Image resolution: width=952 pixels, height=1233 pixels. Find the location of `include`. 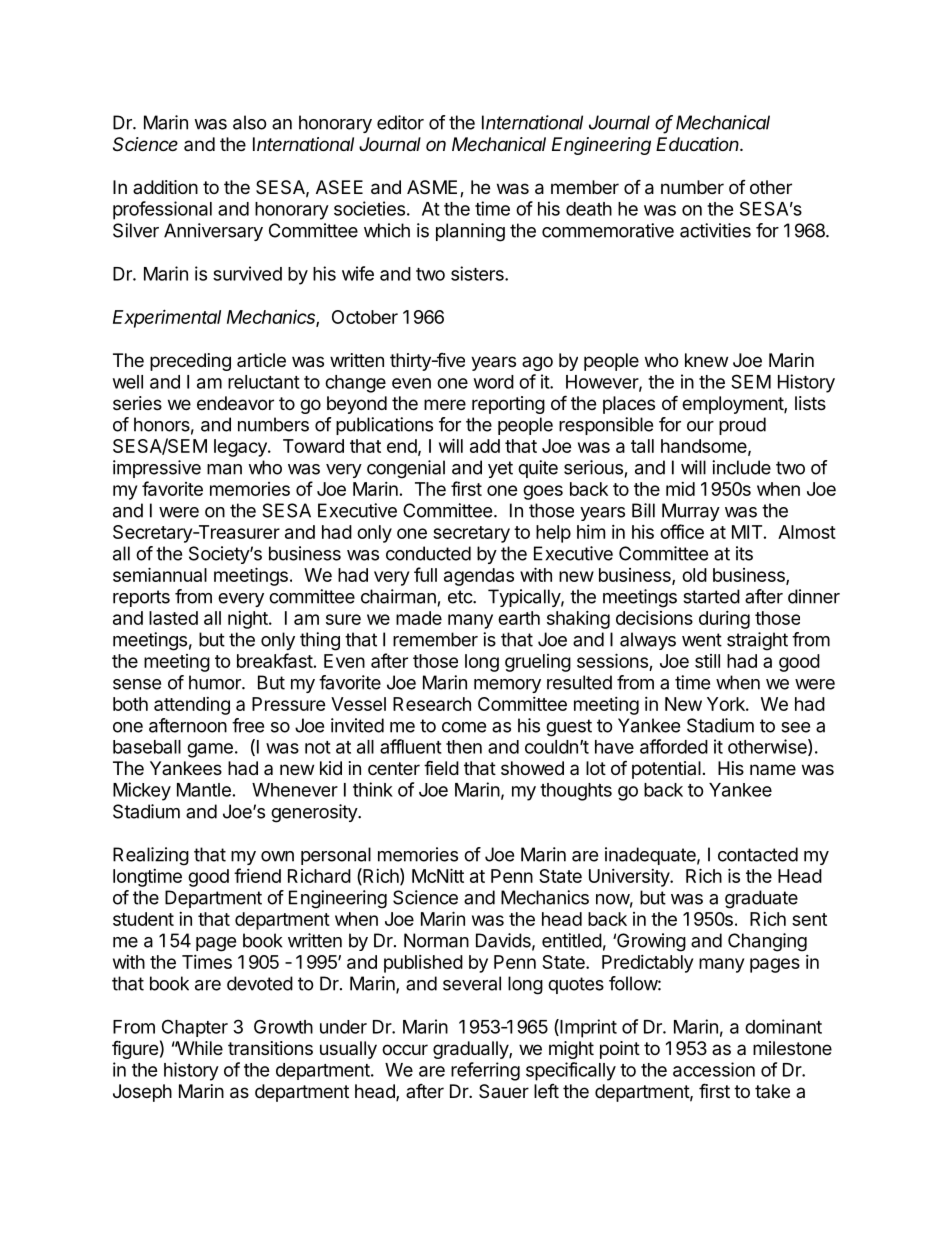

include is located at coordinates (741, 467).
